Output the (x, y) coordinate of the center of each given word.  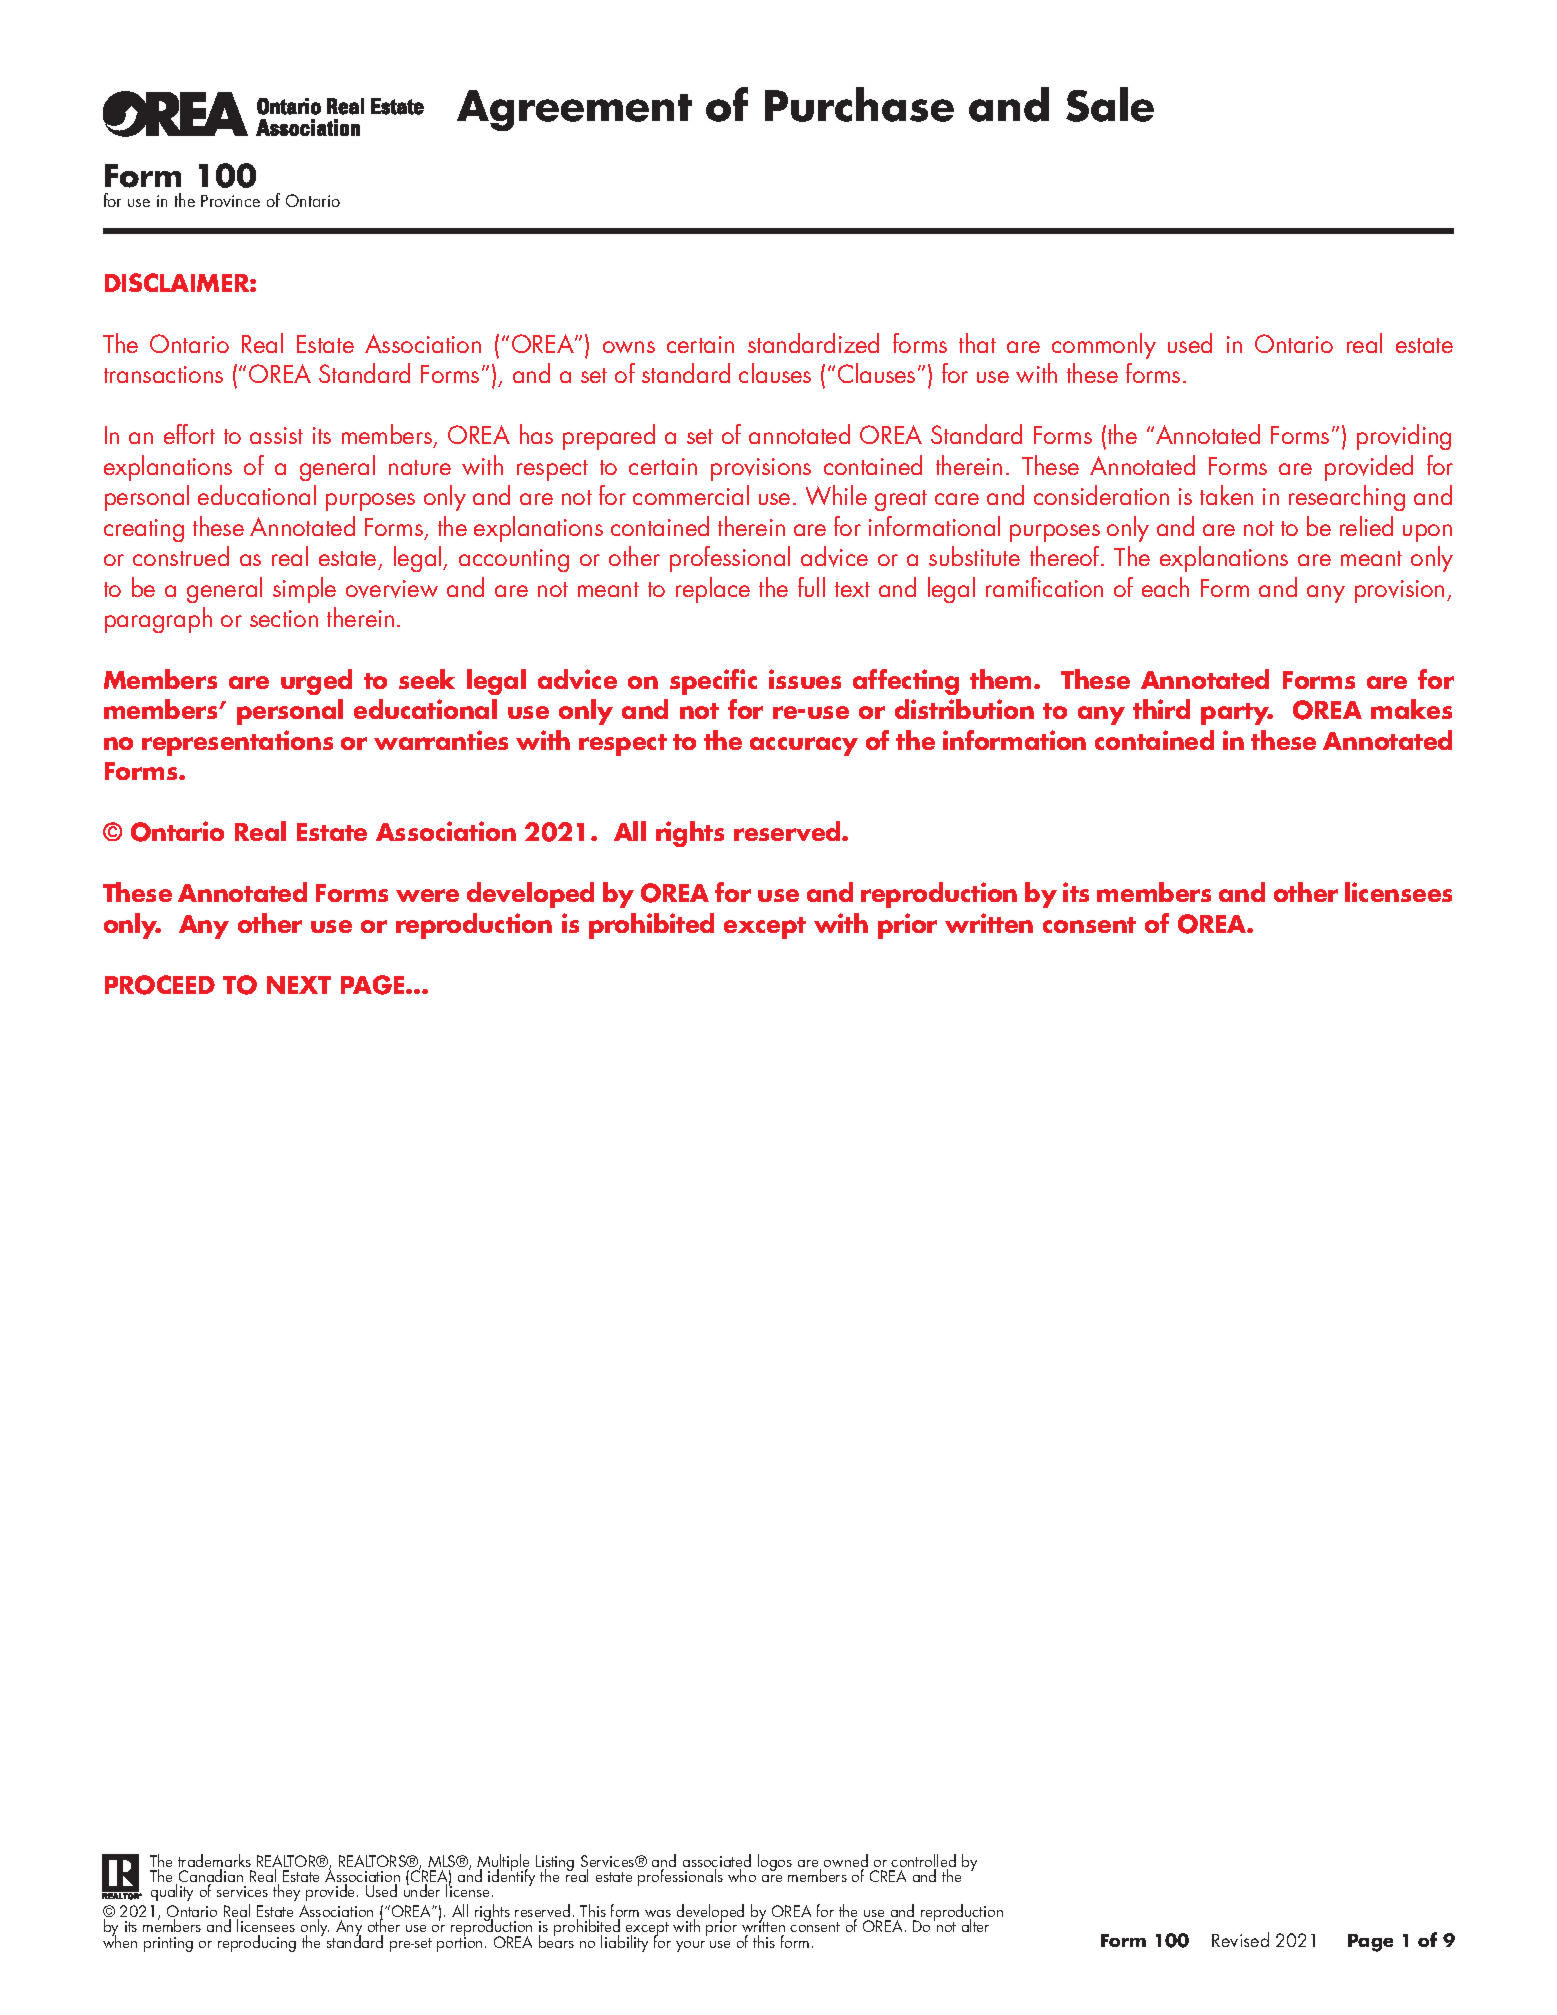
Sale (1110, 104)
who (742, 1875)
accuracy (804, 746)
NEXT (299, 985)
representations (237, 743)
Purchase (859, 104)
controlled (923, 1862)
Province (230, 201)
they (286, 1892)
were (427, 895)
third (1161, 709)
